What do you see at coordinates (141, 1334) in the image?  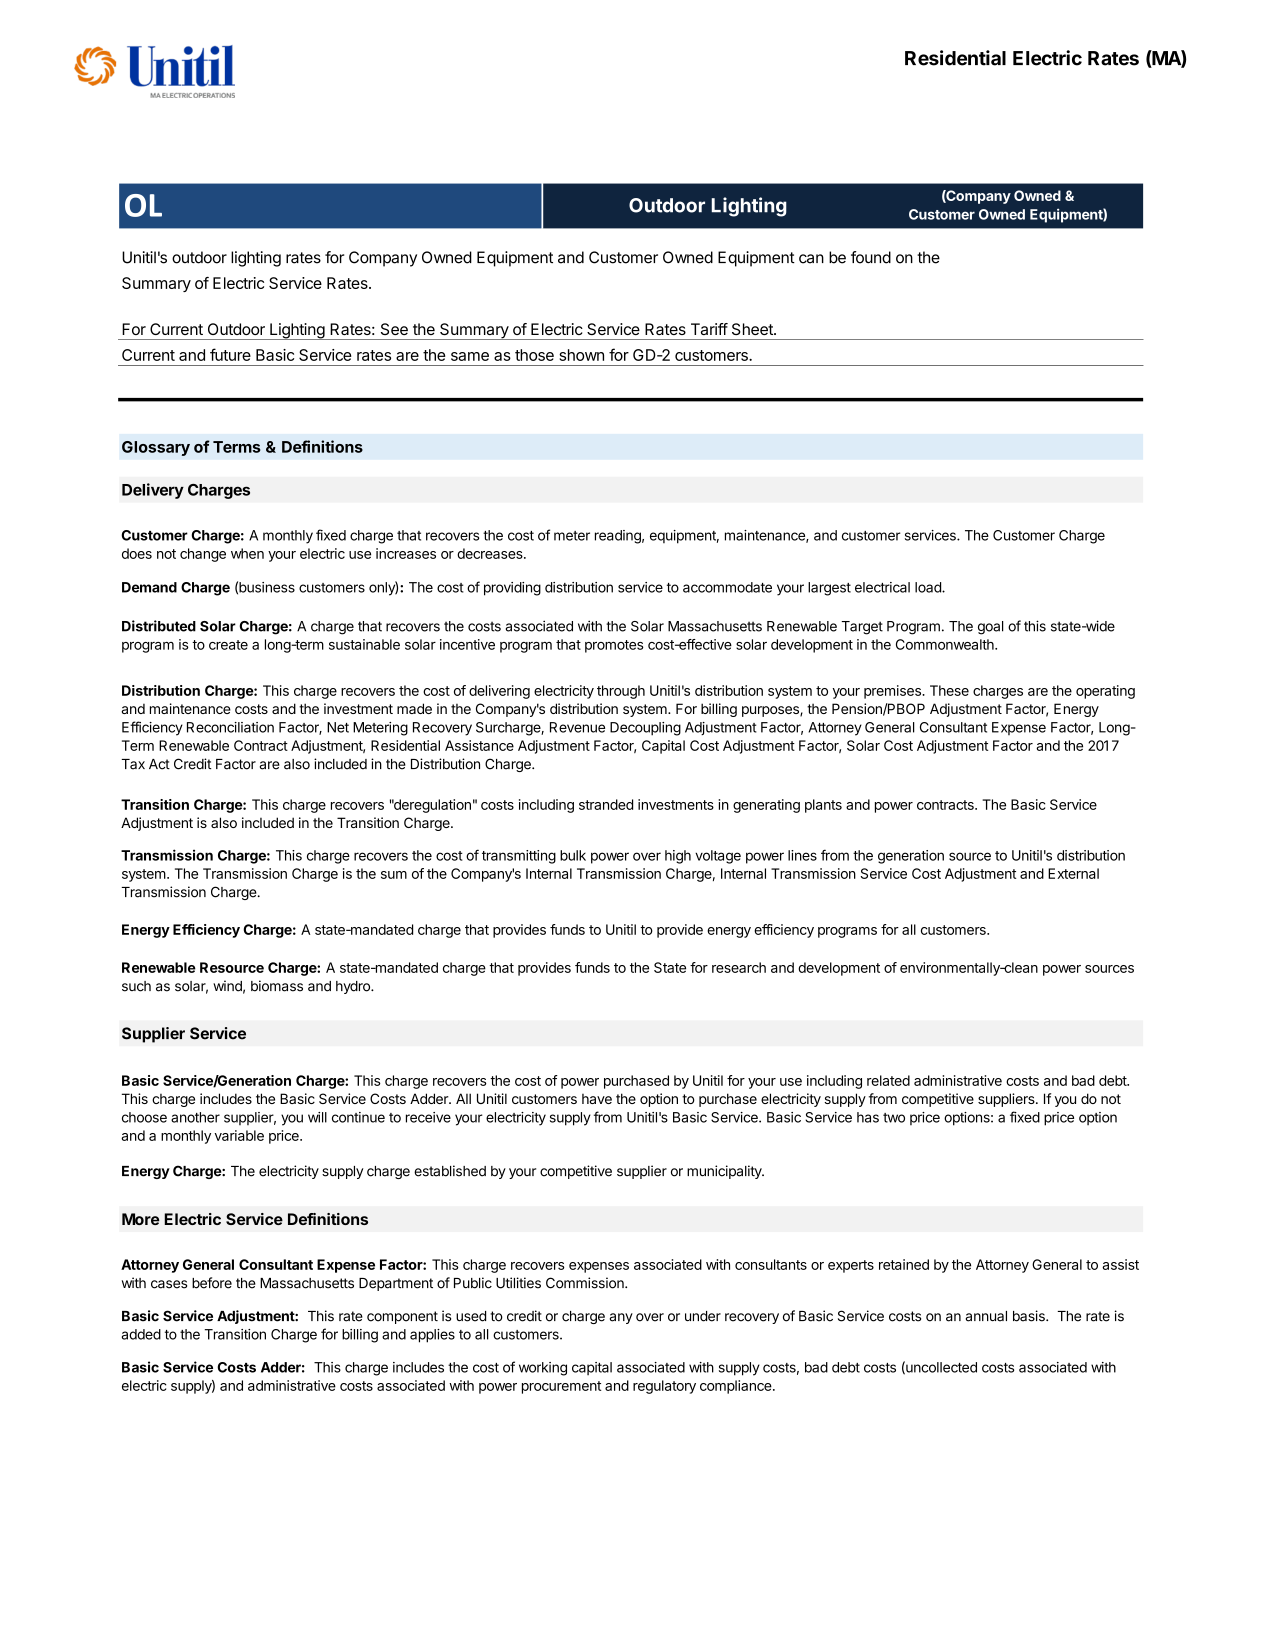 I see `added` at bounding box center [141, 1334].
